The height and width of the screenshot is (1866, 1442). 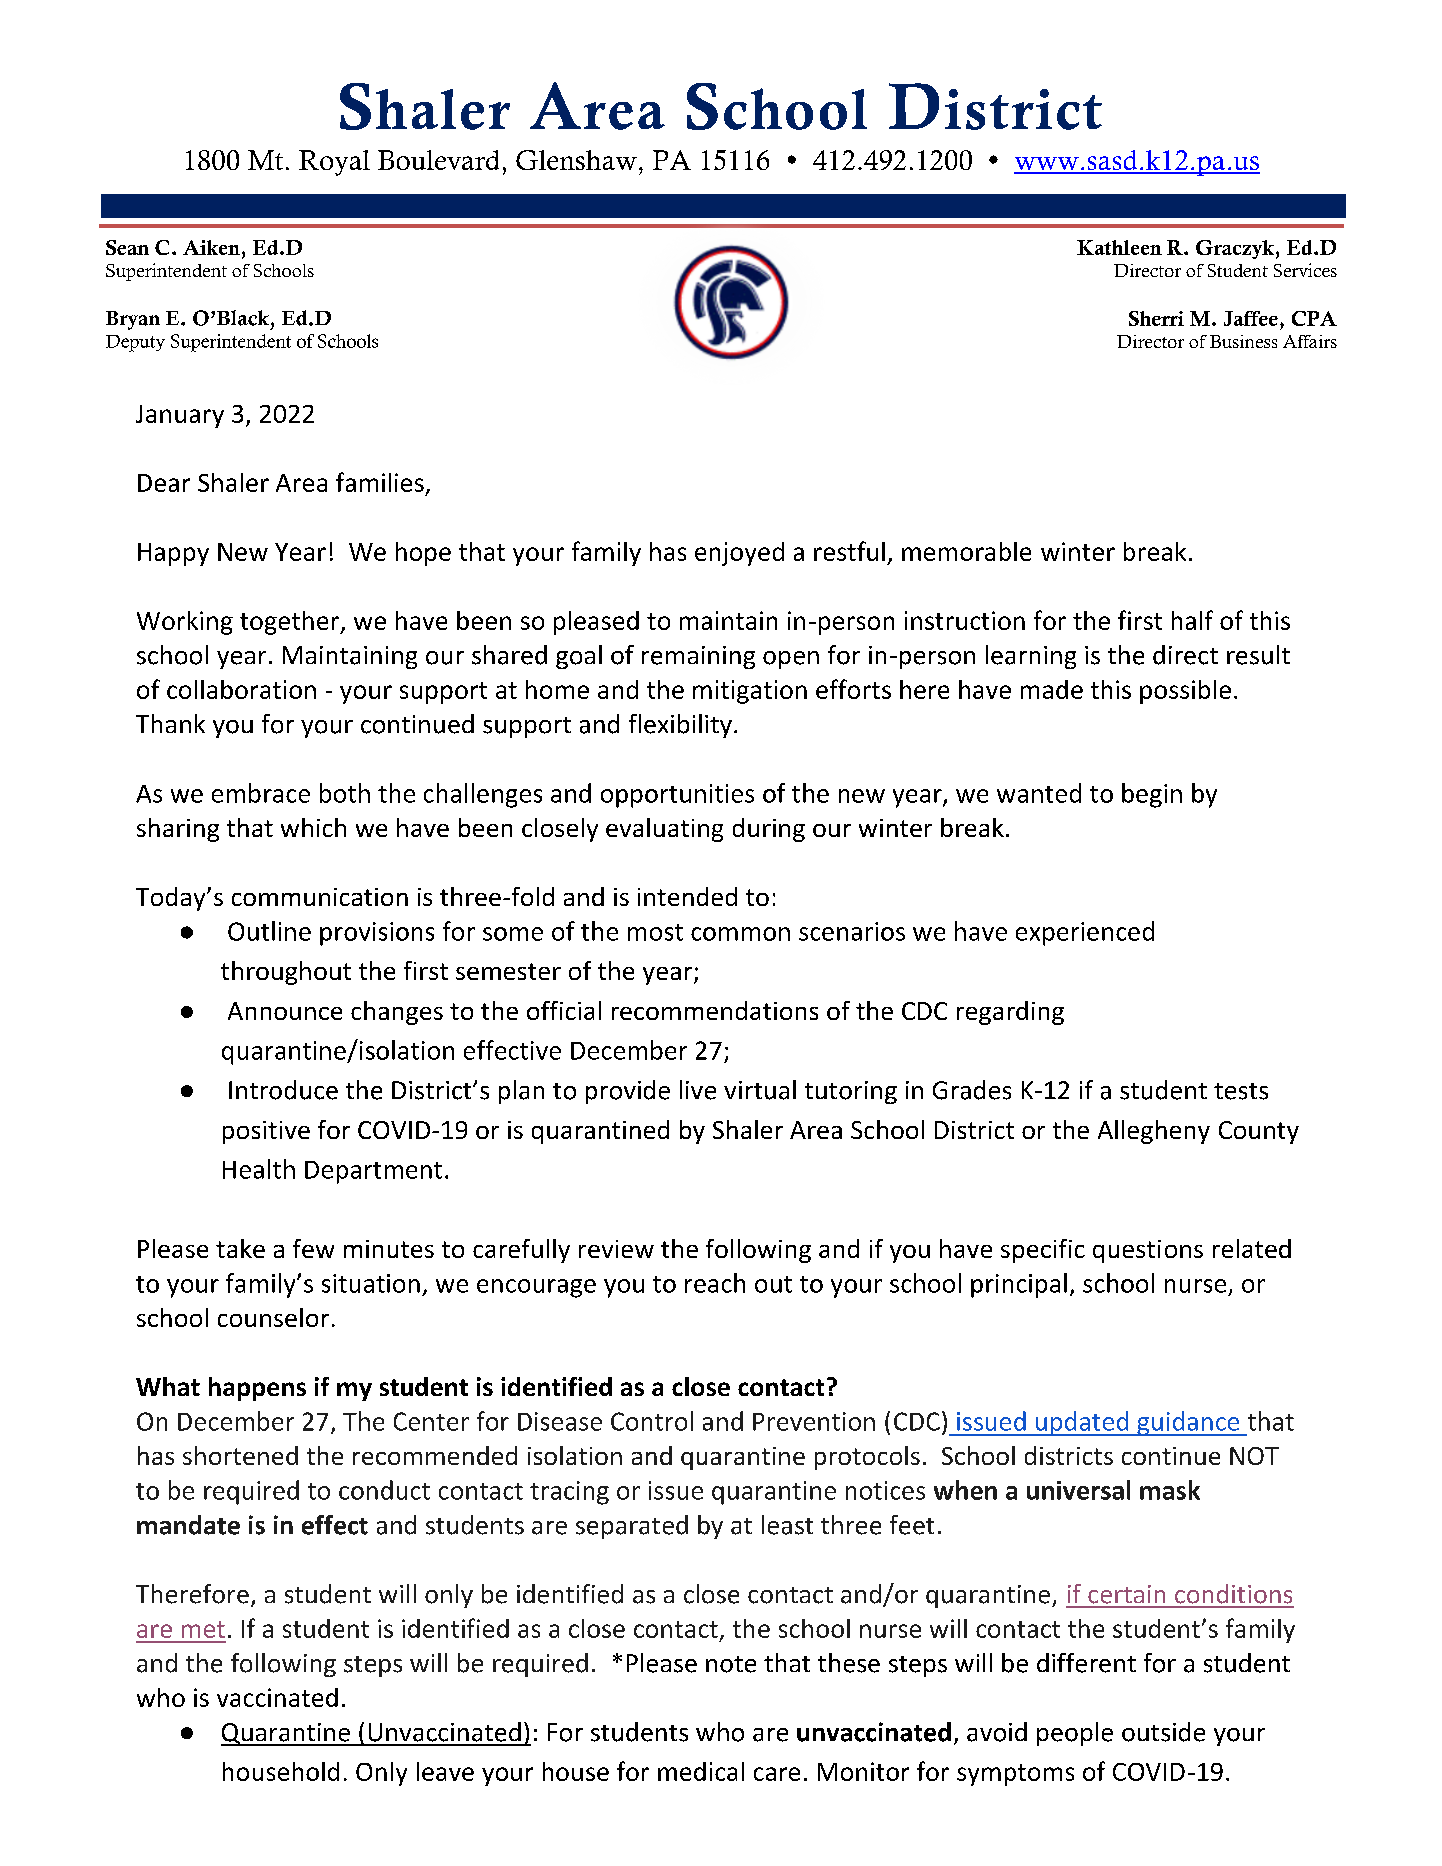 What do you see at coordinates (211, 247) in the screenshot?
I see `Aiken` at bounding box center [211, 247].
